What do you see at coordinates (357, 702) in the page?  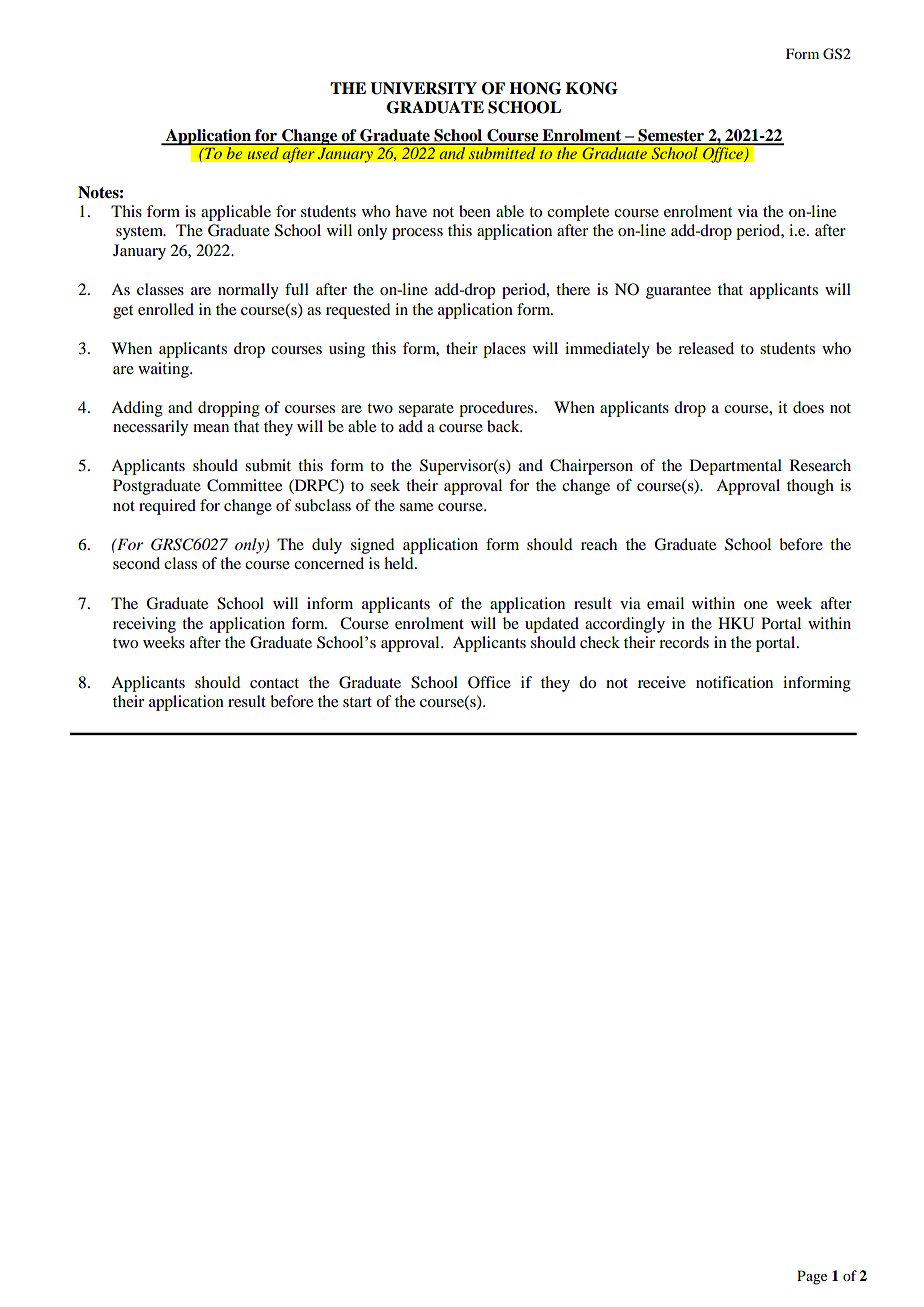 I see `start` at bounding box center [357, 702].
